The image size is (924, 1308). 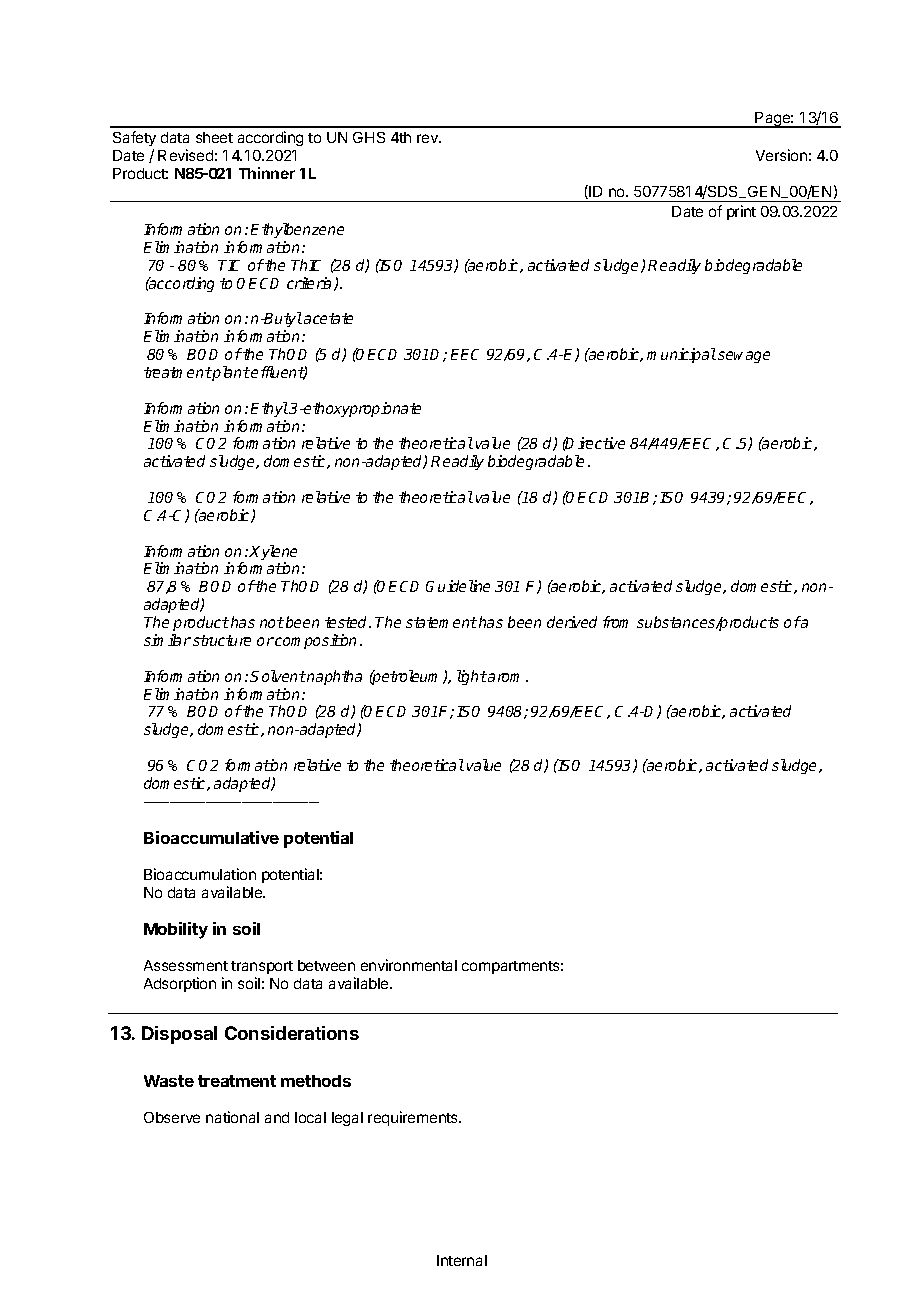 I want to click on Bioaccumulative, so click(x=211, y=837).
